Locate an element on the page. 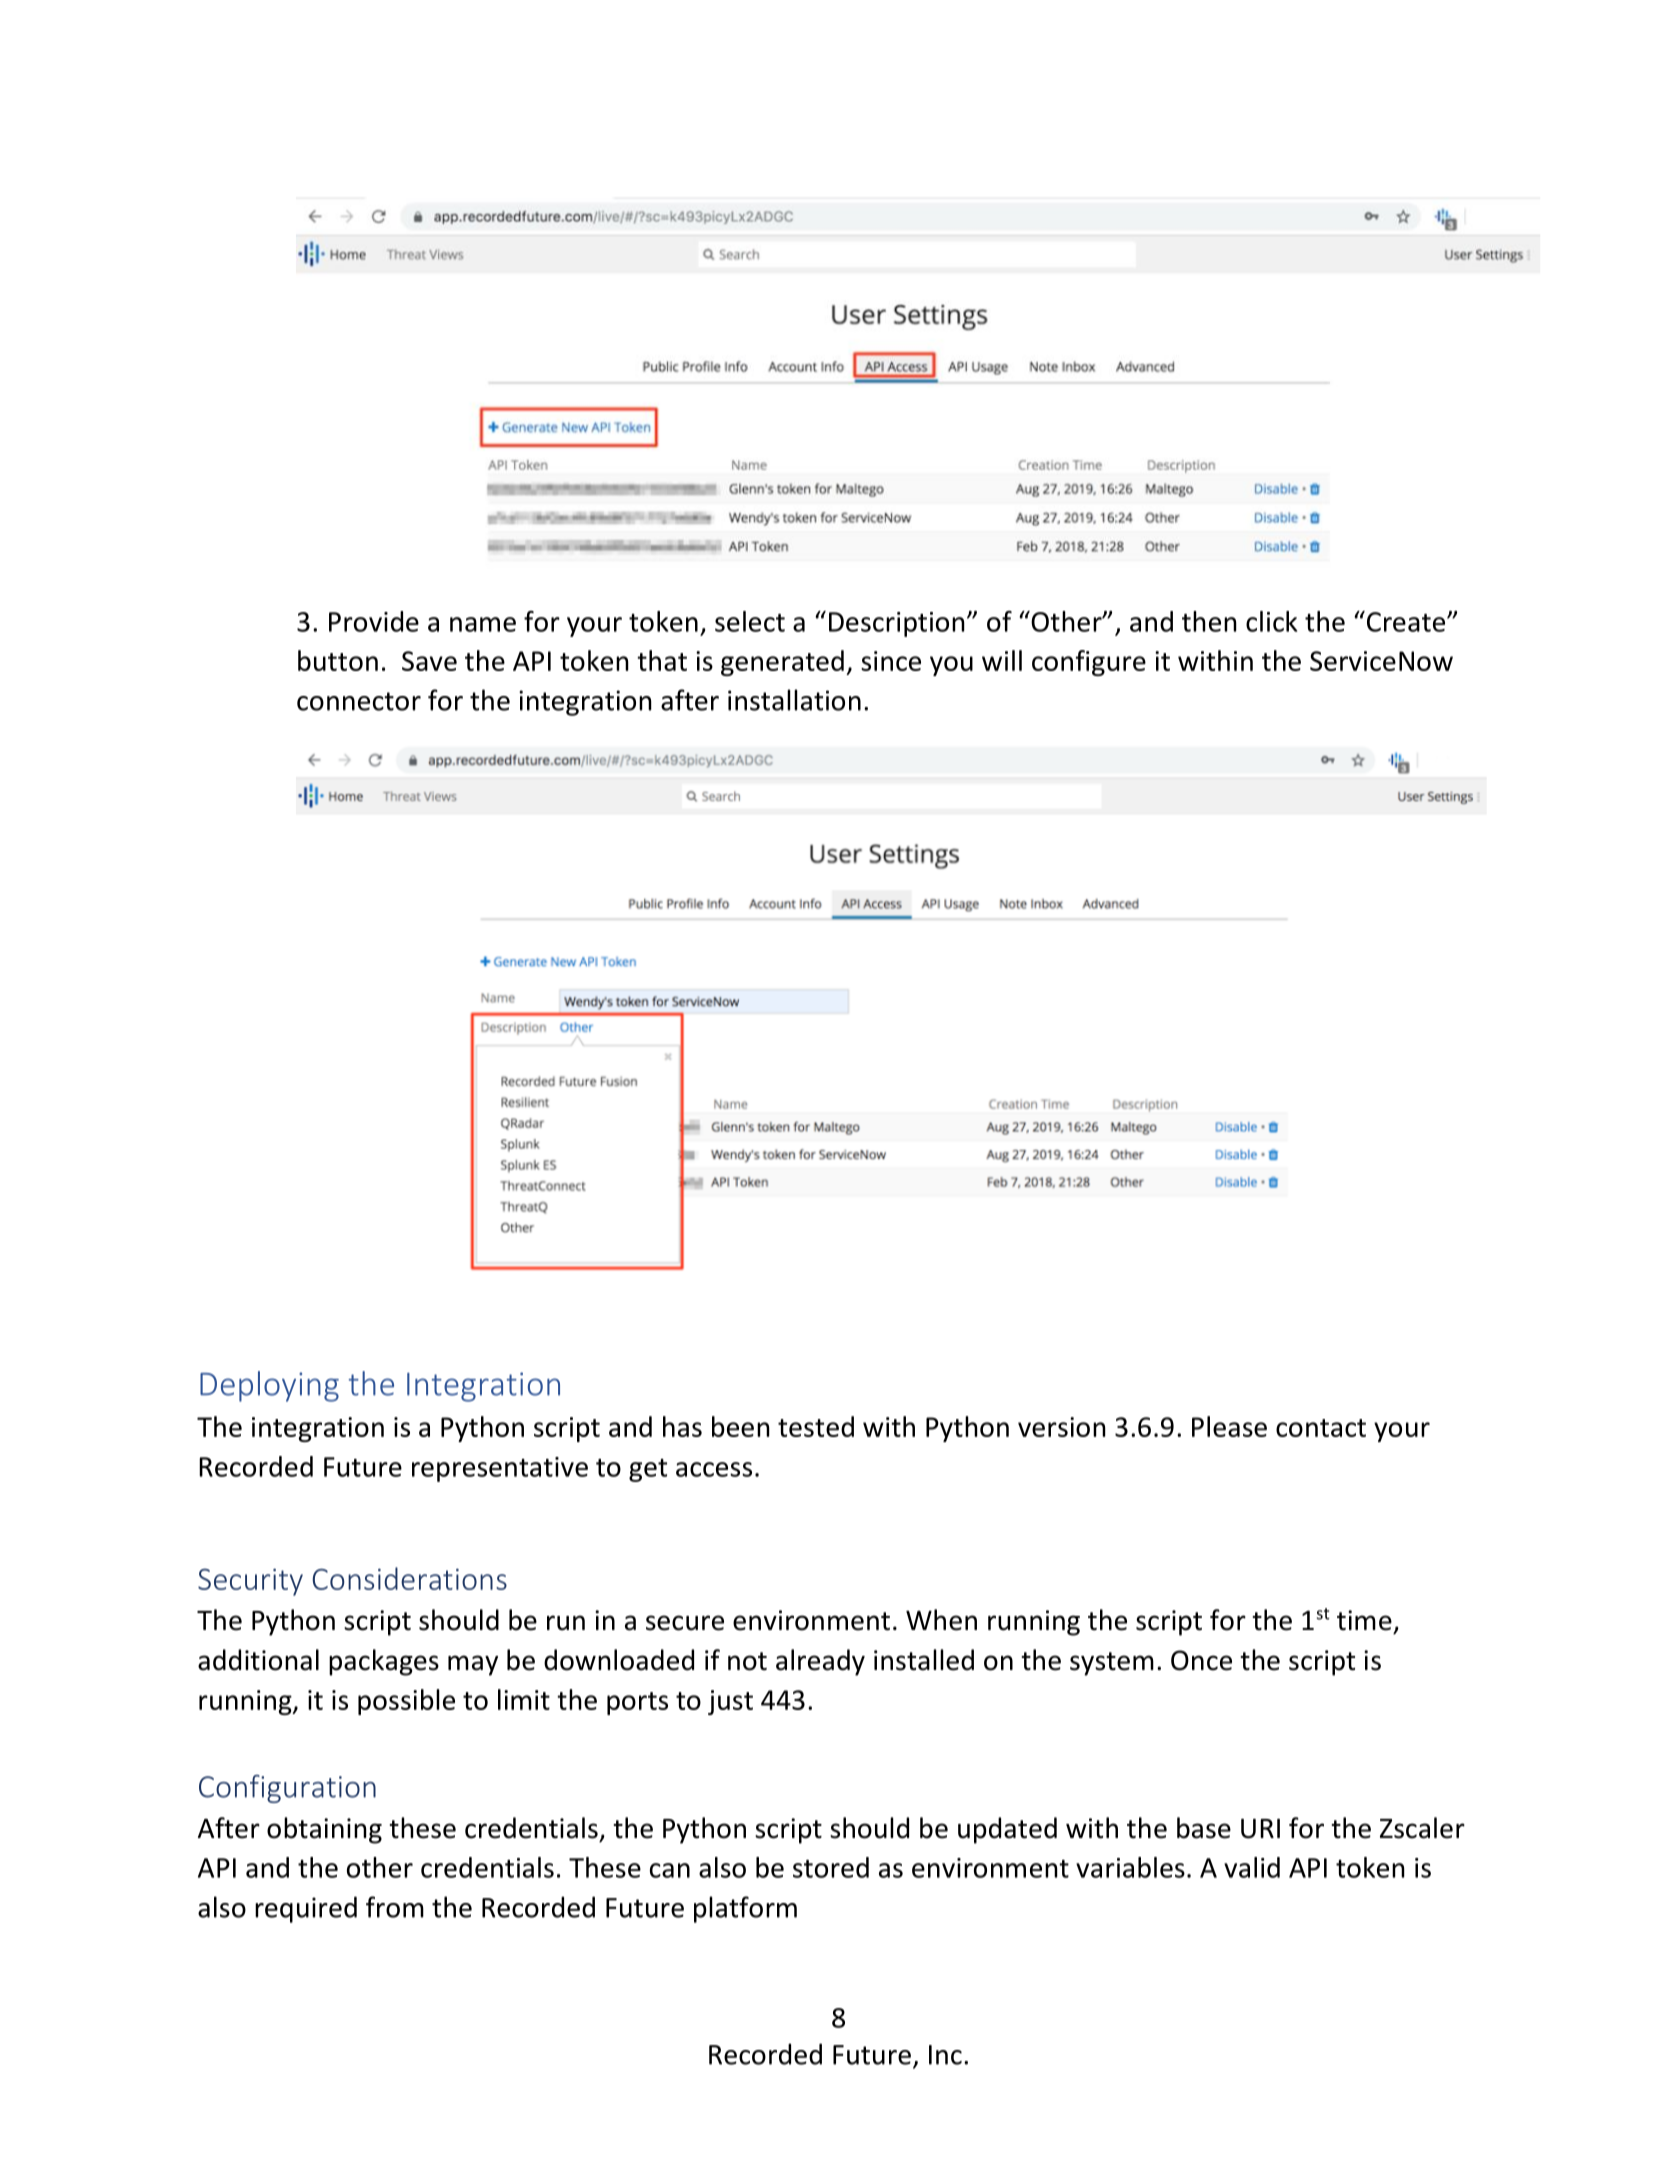  Deploying is located at coordinates (269, 1386).
